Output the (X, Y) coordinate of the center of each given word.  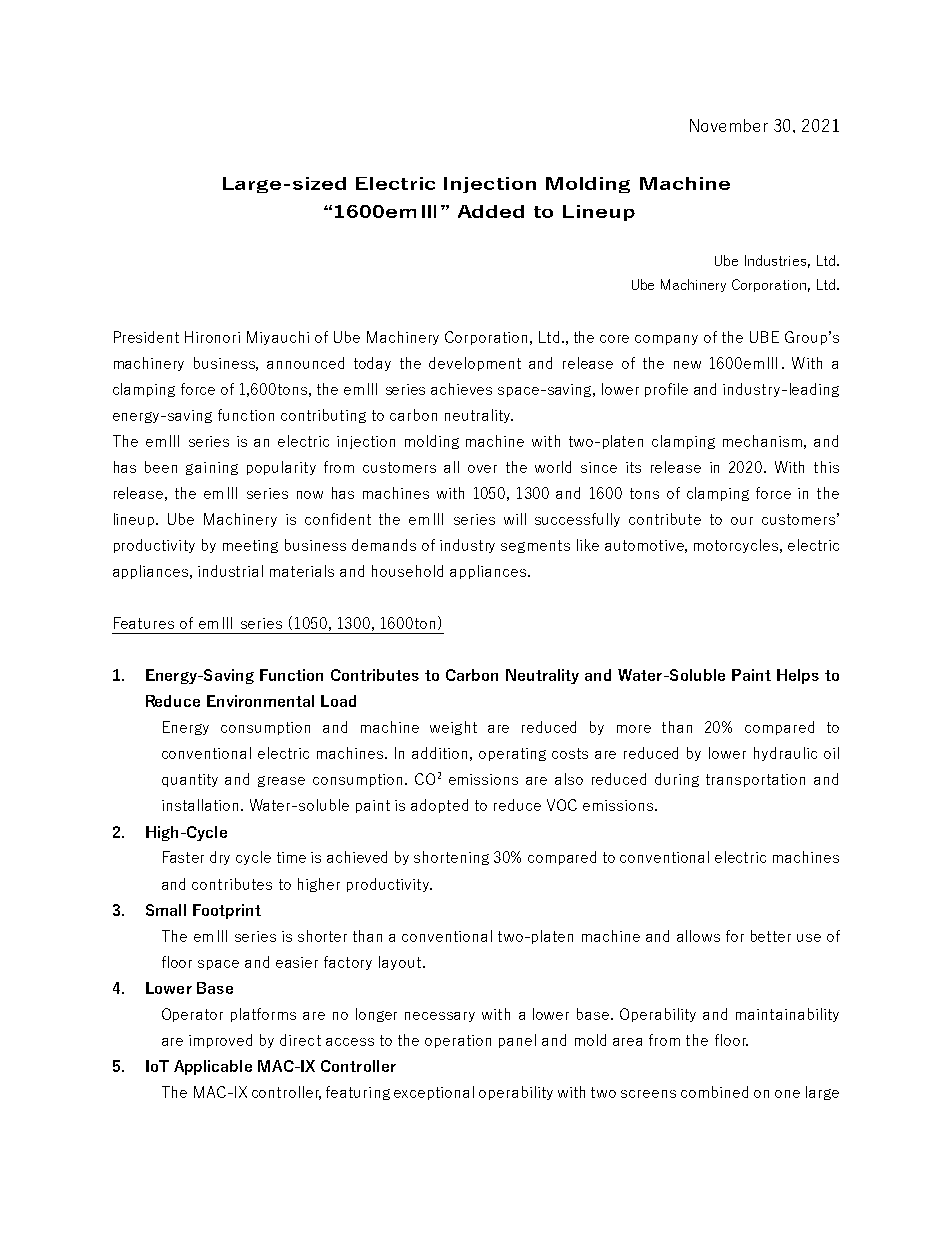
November (729, 125)
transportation (755, 780)
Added (491, 211)
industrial (230, 571)
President (146, 337)
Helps (798, 676)
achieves (461, 389)
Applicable (213, 1067)
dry (220, 858)
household (407, 571)
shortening (451, 858)
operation (458, 1041)
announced (305, 363)
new (687, 365)
